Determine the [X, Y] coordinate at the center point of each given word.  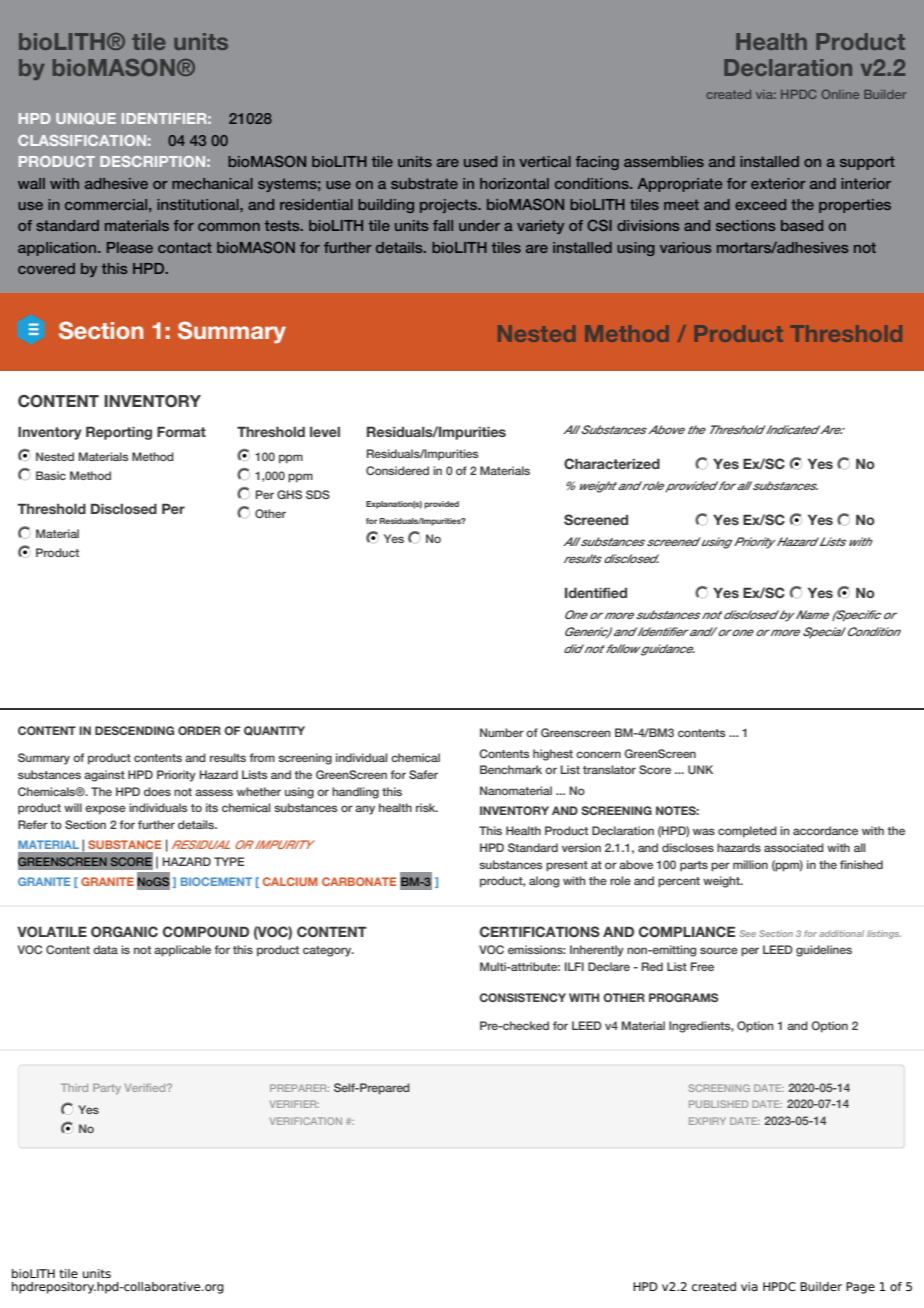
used [480, 161]
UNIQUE [86, 119]
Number [502, 732]
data [105, 949]
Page [860, 1288]
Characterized [612, 463]
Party [107, 1088]
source [719, 950]
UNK [700, 769]
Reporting [119, 433]
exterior [778, 183]
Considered [397, 470]
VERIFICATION [306, 1121]
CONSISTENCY [522, 997]
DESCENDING [134, 730]
